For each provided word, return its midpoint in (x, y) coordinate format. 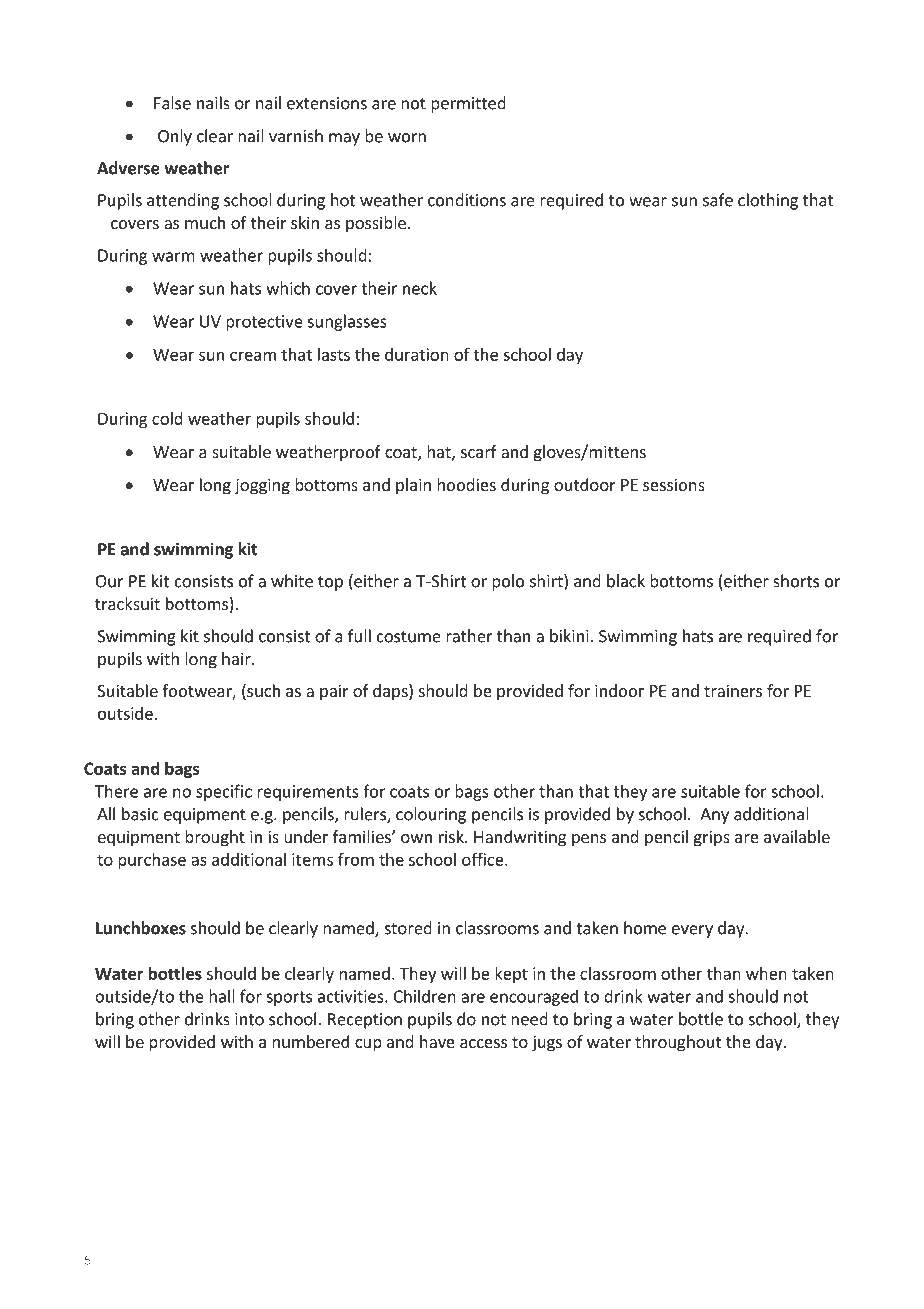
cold (167, 418)
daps (391, 692)
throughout (678, 1043)
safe (718, 200)
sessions (674, 484)
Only (175, 137)
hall (222, 996)
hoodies (466, 484)
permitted (468, 104)
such (262, 692)
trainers (733, 690)
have (437, 1041)
